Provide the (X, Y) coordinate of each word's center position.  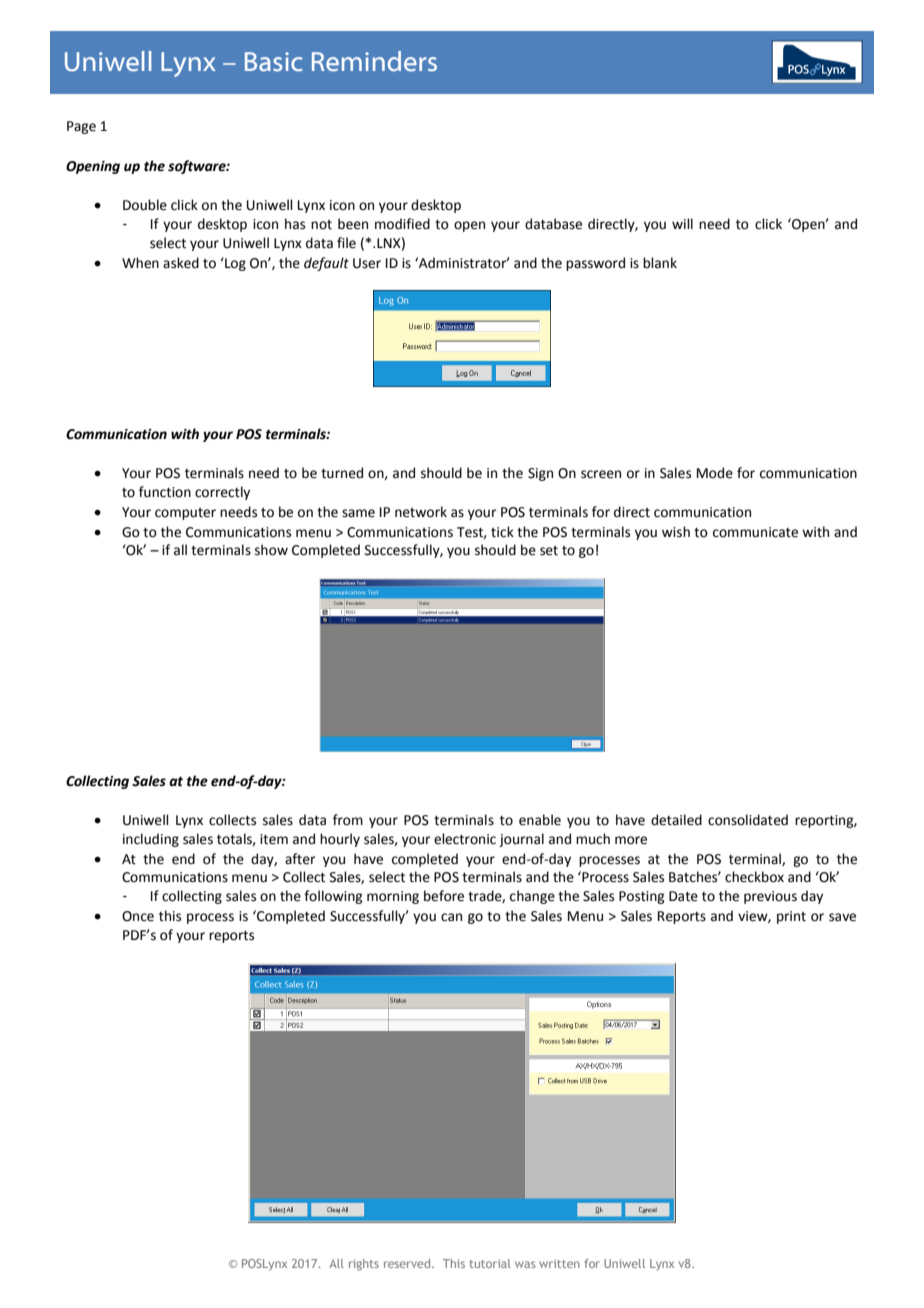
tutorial (490, 1263)
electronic (465, 839)
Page (81, 127)
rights (364, 1265)
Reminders (374, 61)
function (165, 492)
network (421, 512)
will (682, 223)
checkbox (754, 877)
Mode (715, 473)
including (151, 840)
